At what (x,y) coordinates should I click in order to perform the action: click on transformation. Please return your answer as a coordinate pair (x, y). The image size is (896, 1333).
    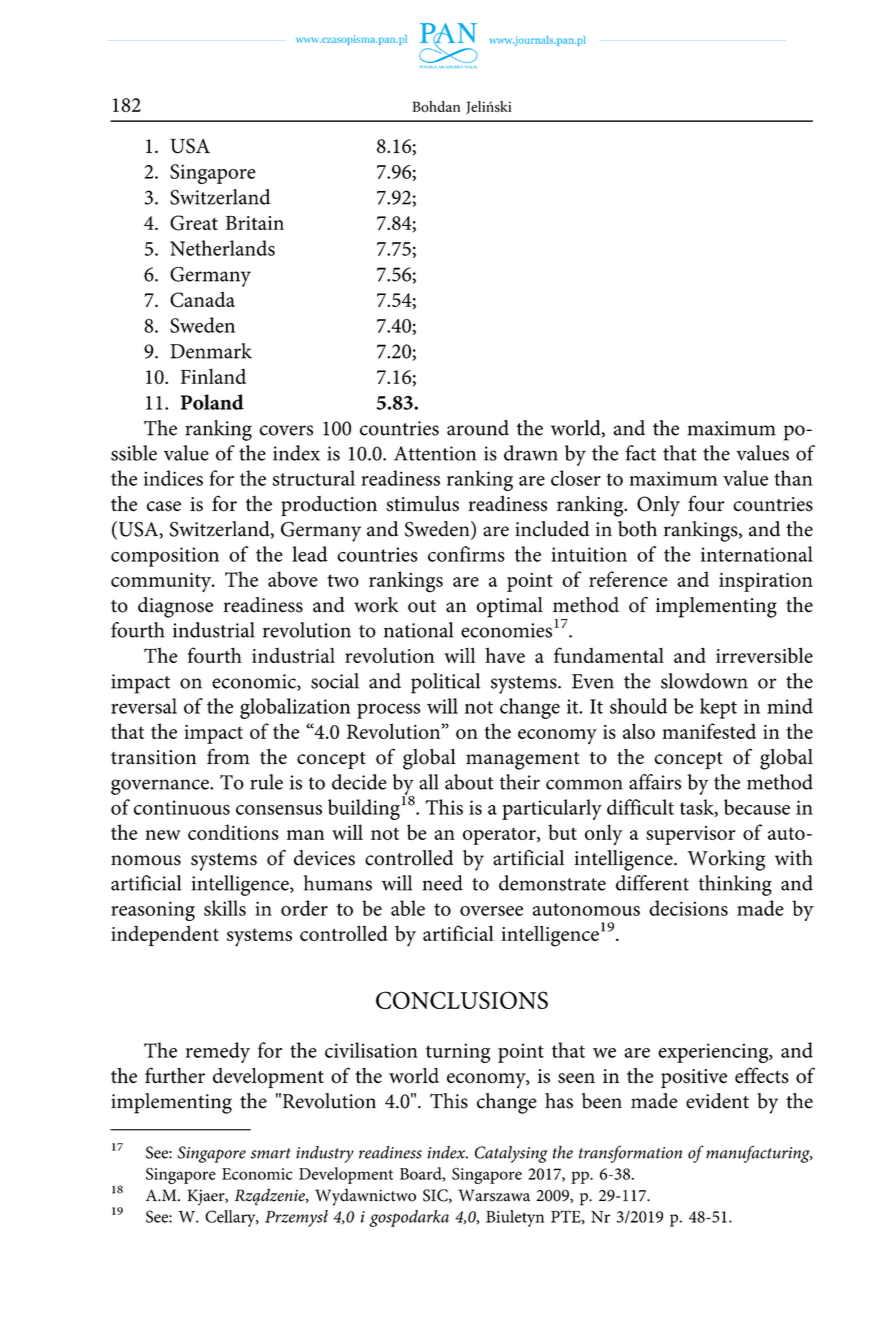
    Looking at the image, I should click on (630, 1154).
